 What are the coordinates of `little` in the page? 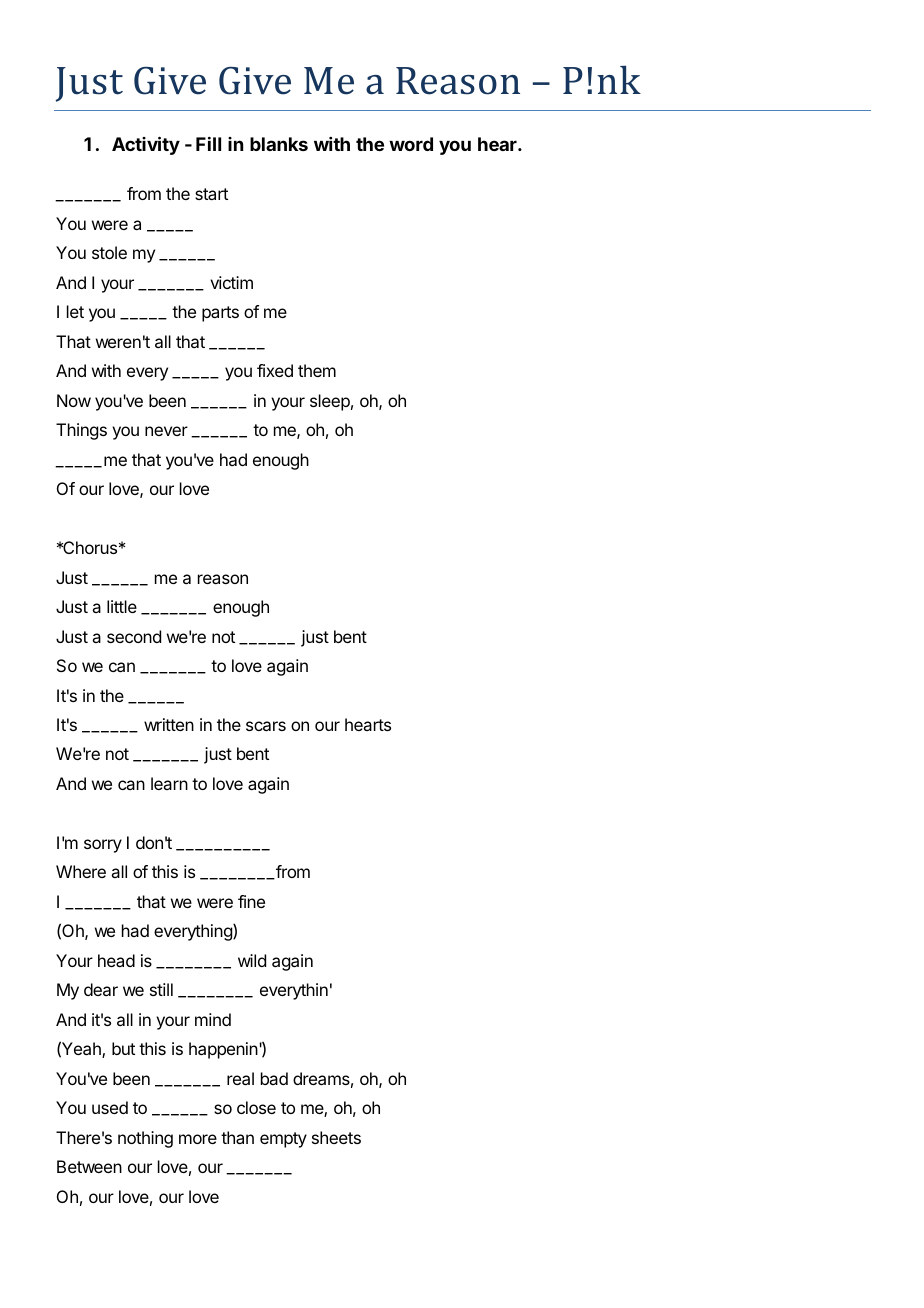 It's located at (122, 606).
